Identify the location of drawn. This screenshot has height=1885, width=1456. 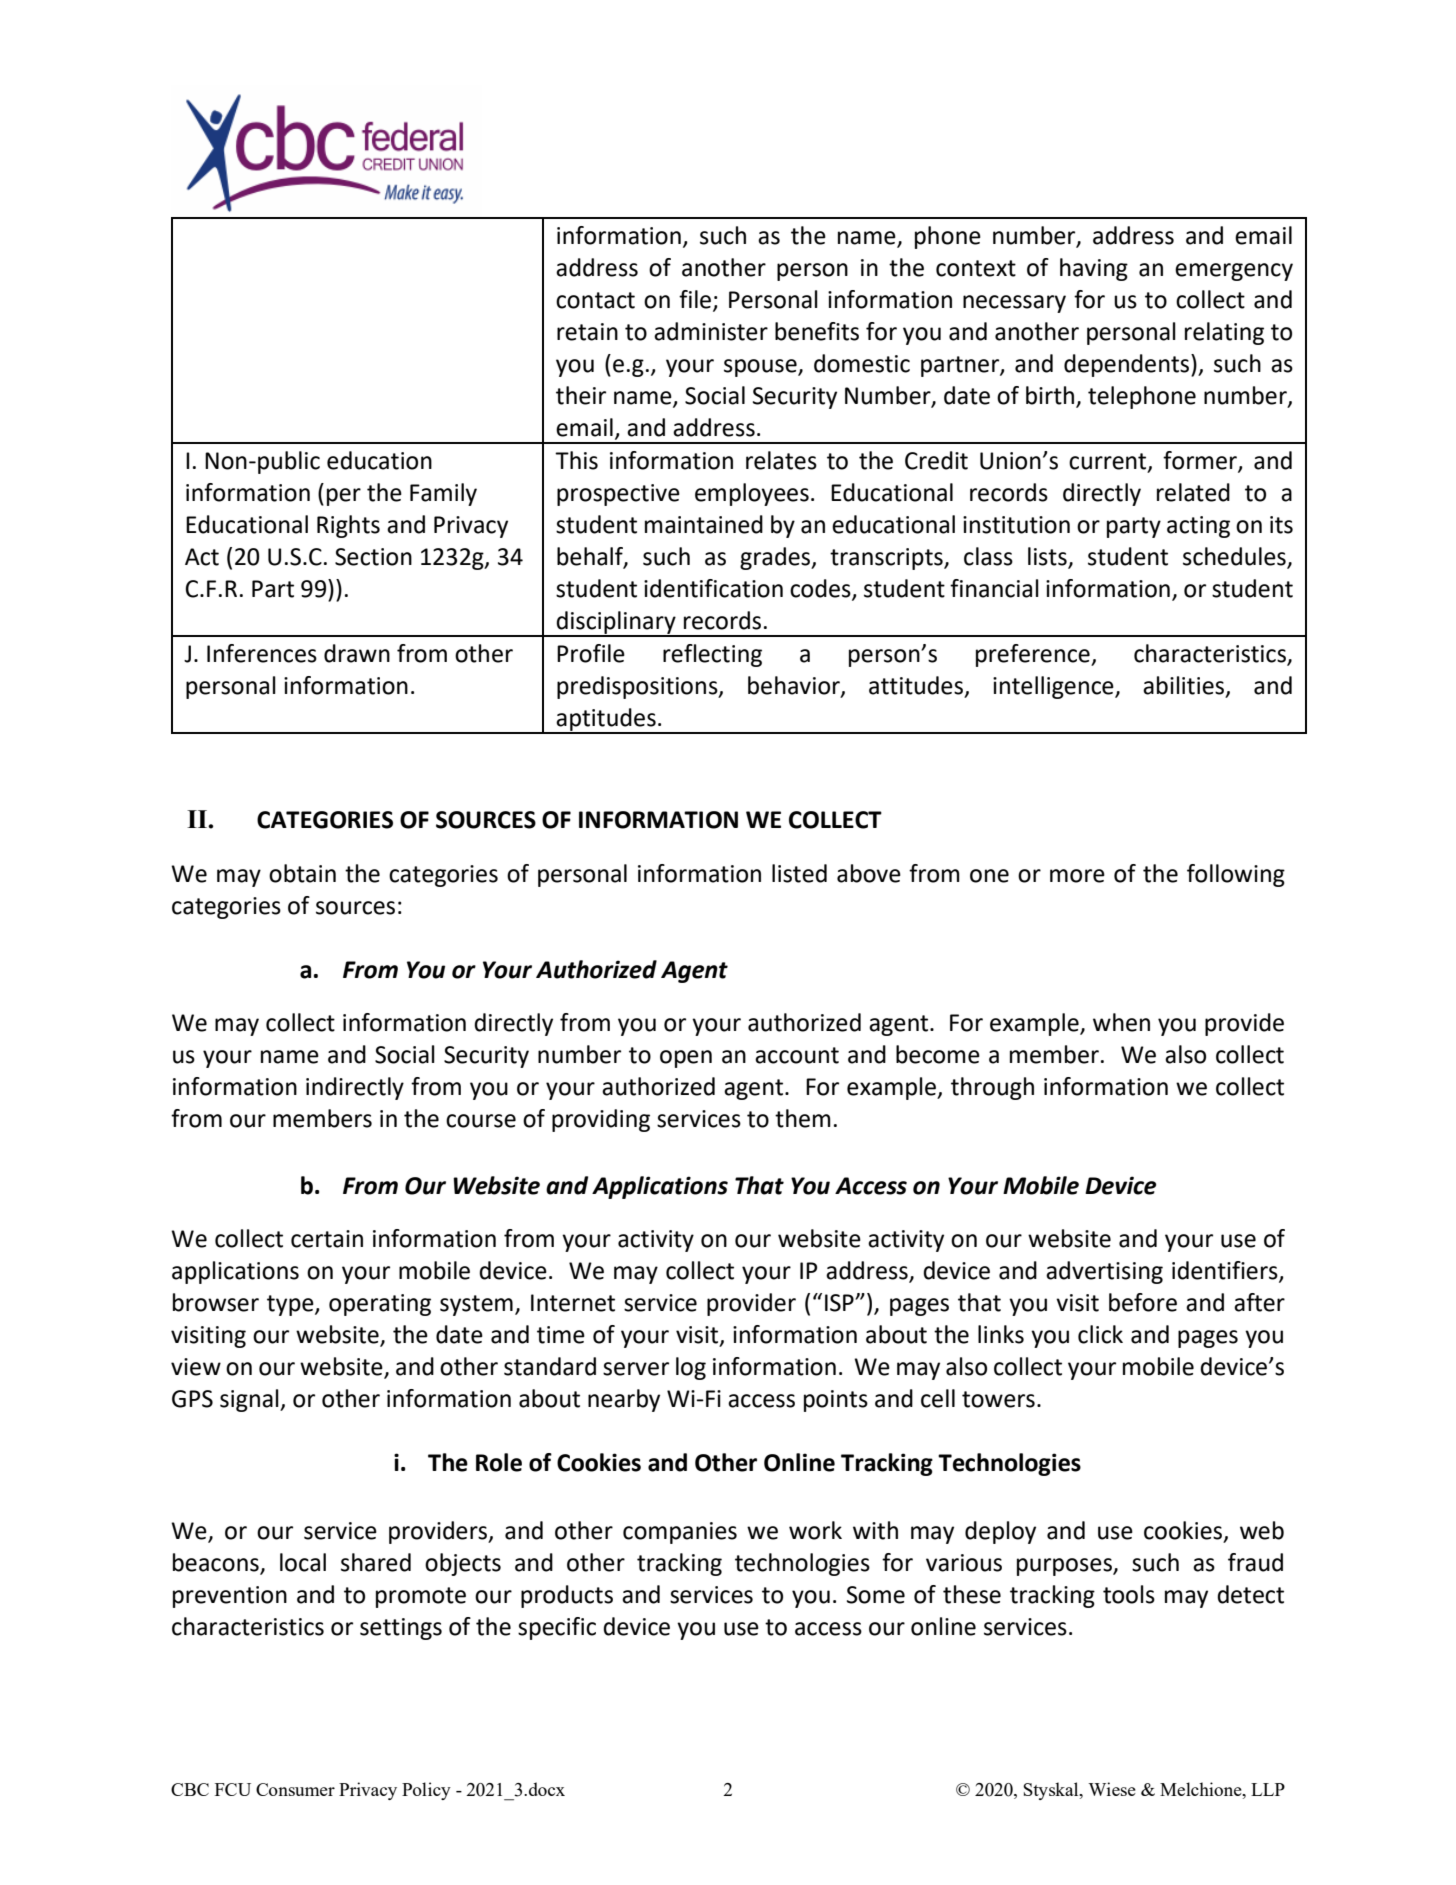
(357, 653).
